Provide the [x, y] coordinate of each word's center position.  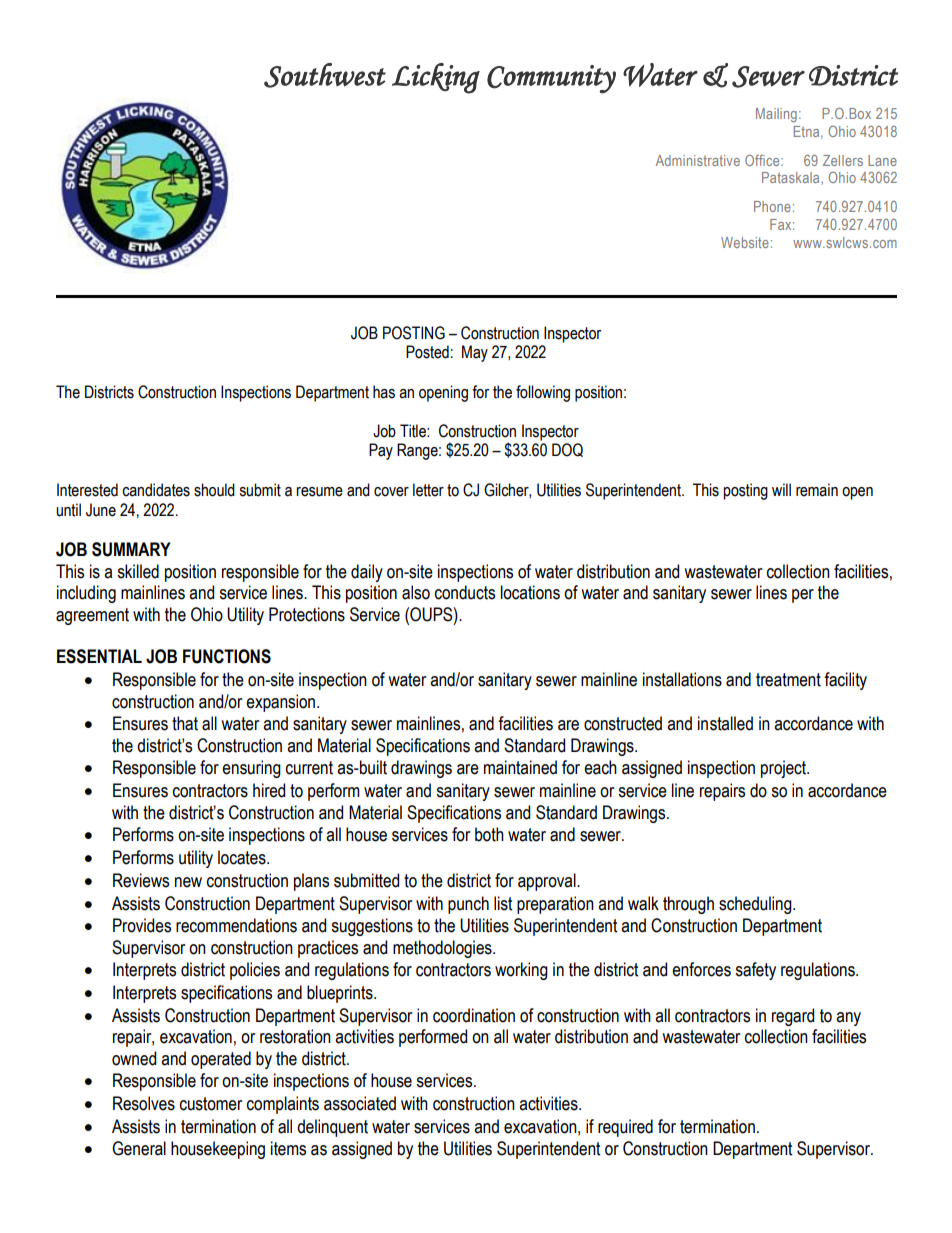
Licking [436, 78]
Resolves [144, 1103]
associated [360, 1103]
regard [793, 1017]
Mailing [776, 115]
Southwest [325, 75]
